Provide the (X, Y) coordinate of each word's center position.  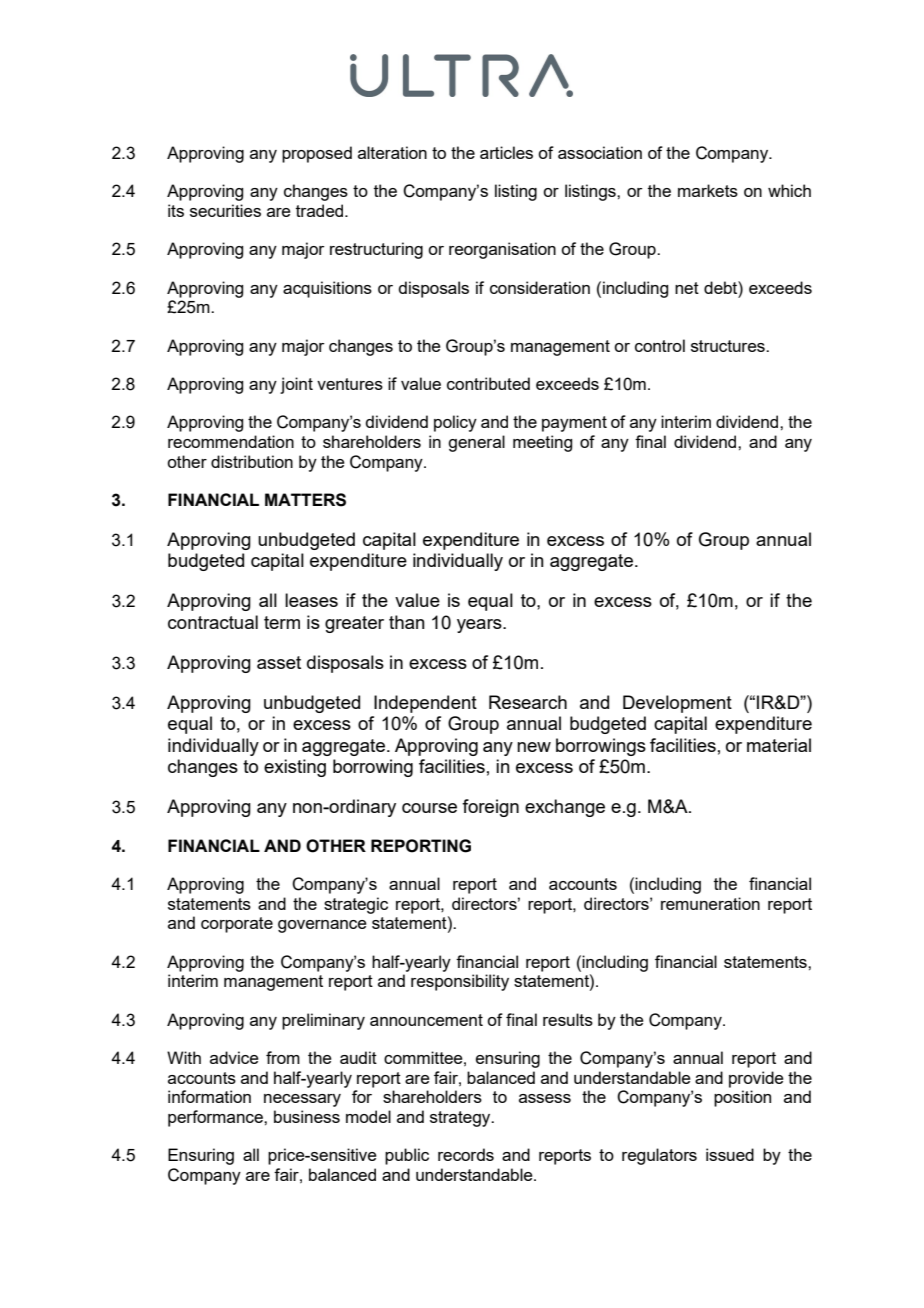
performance (216, 1118)
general (476, 443)
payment (574, 424)
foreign (490, 808)
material (779, 745)
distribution (252, 461)
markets (708, 190)
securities (225, 210)
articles (506, 152)
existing (295, 768)
